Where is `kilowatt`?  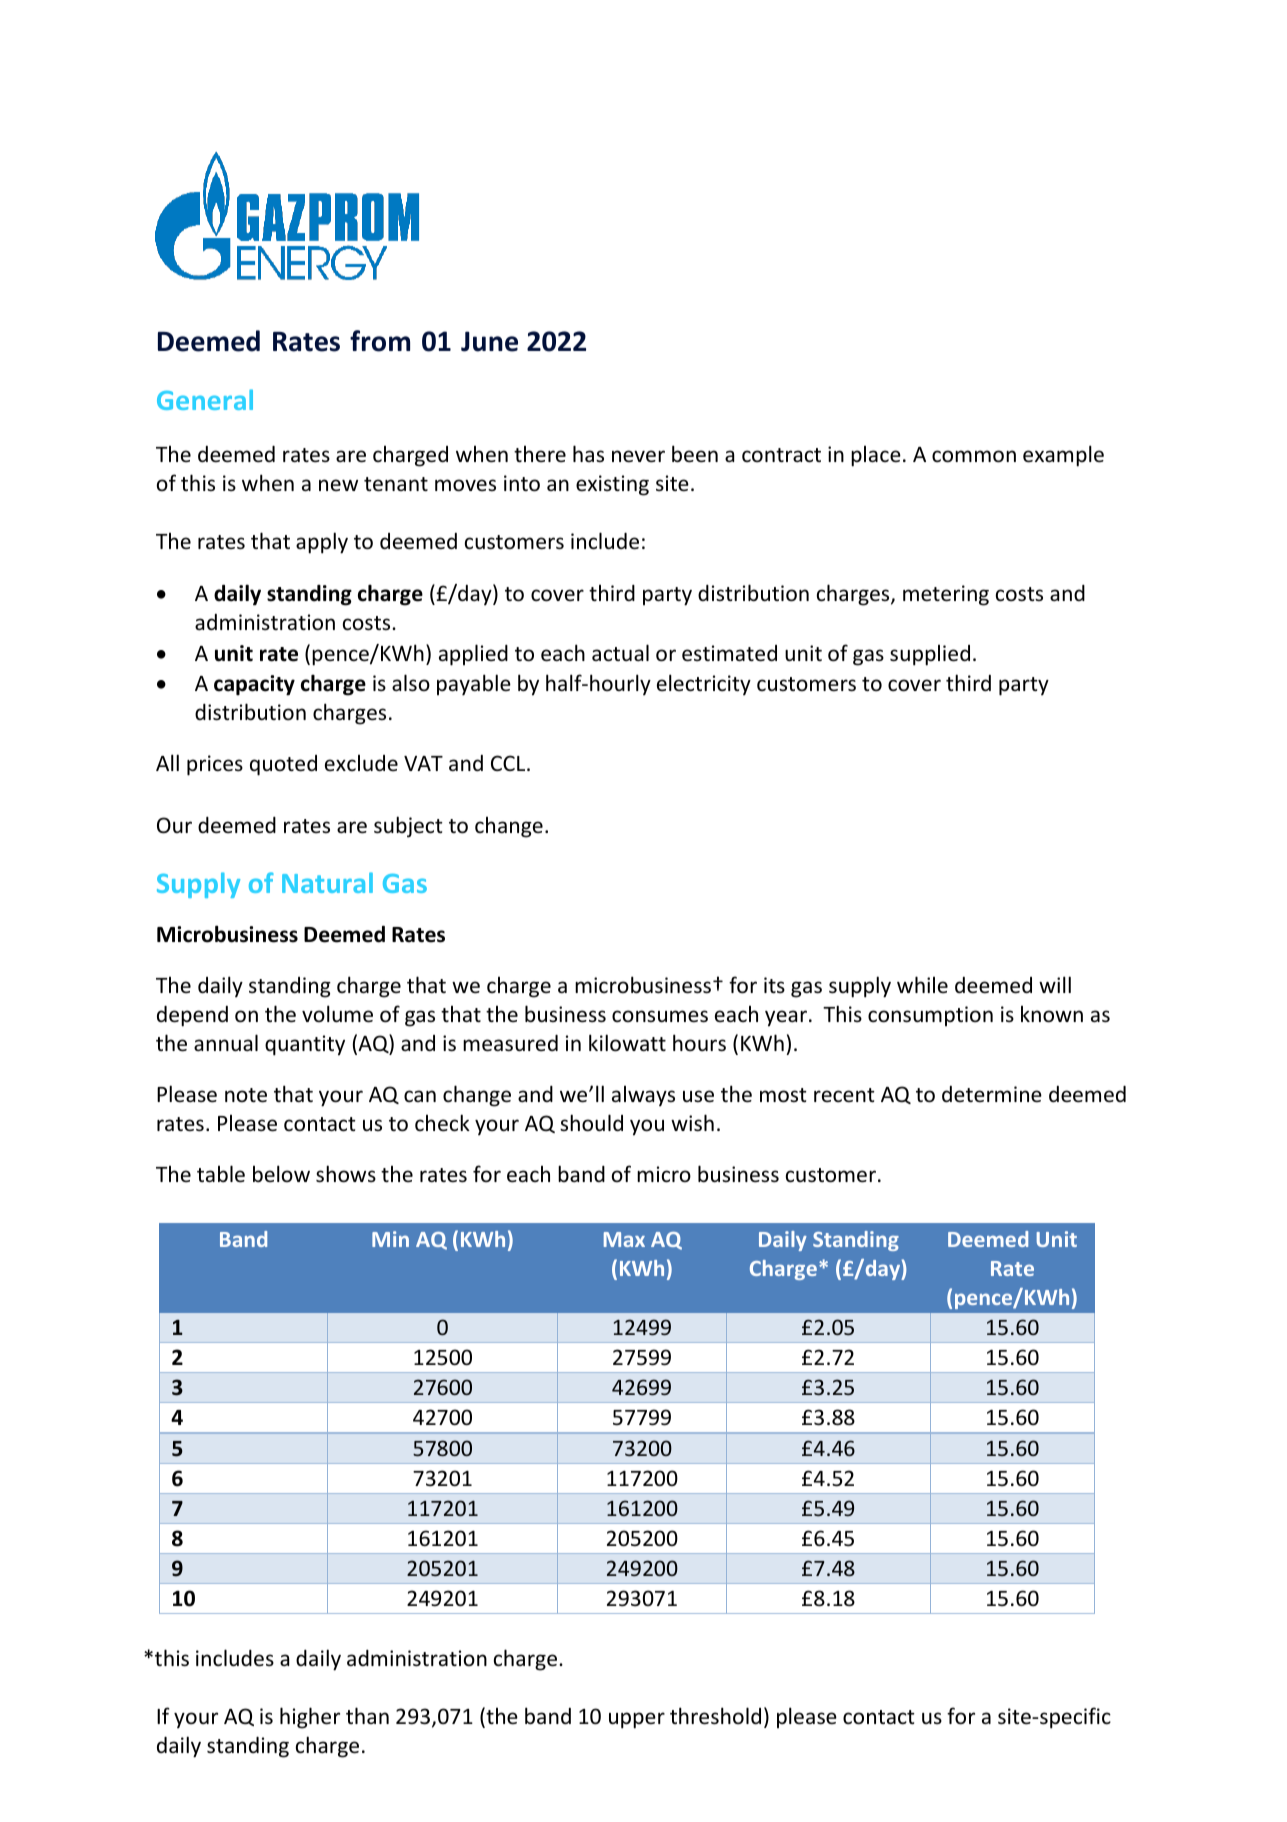
kilowatt is located at coordinates (627, 1043).
